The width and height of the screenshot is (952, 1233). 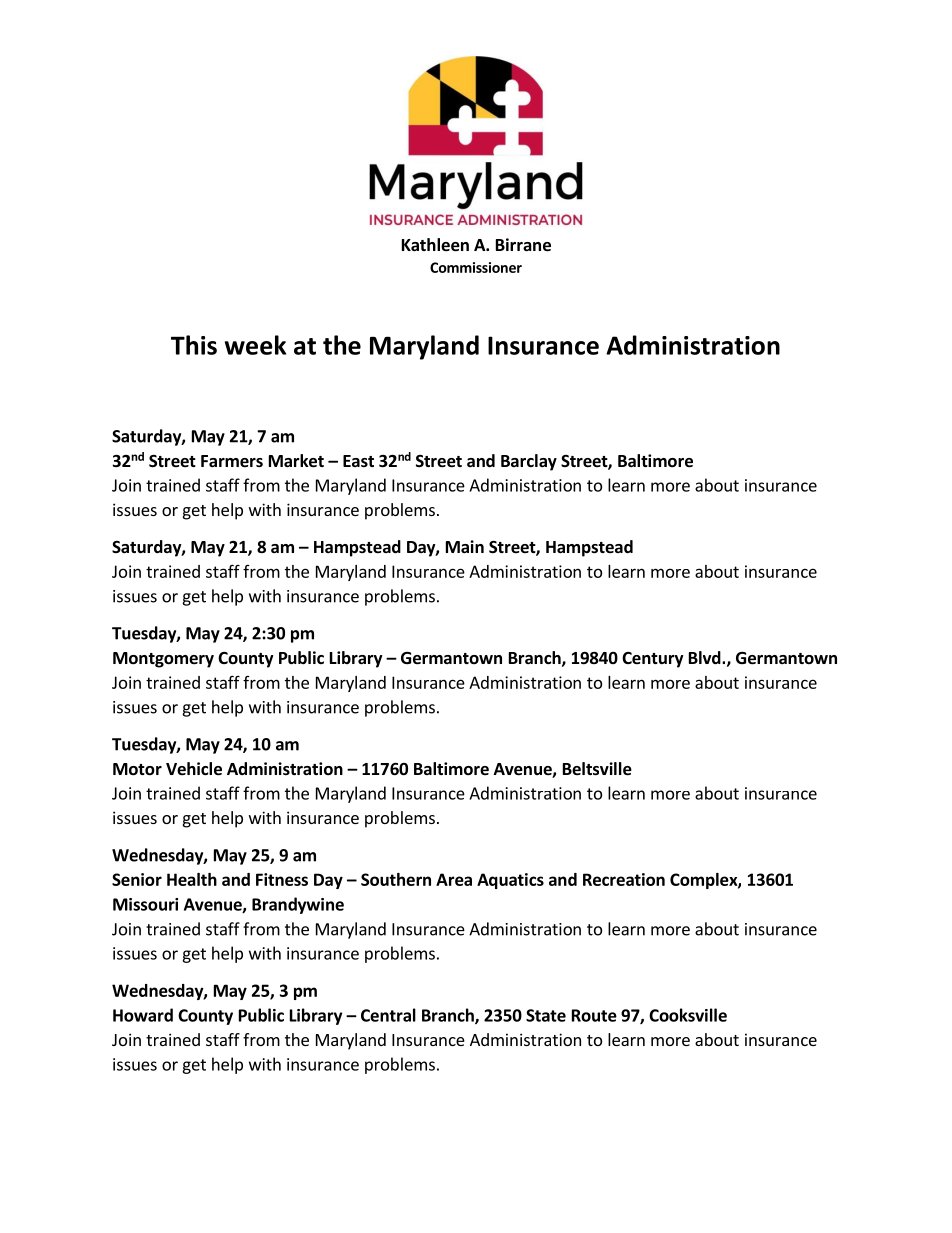 What do you see at coordinates (435, 245) in the screenshot?
I see `Kathleen` at bounding box center [435, 245].
